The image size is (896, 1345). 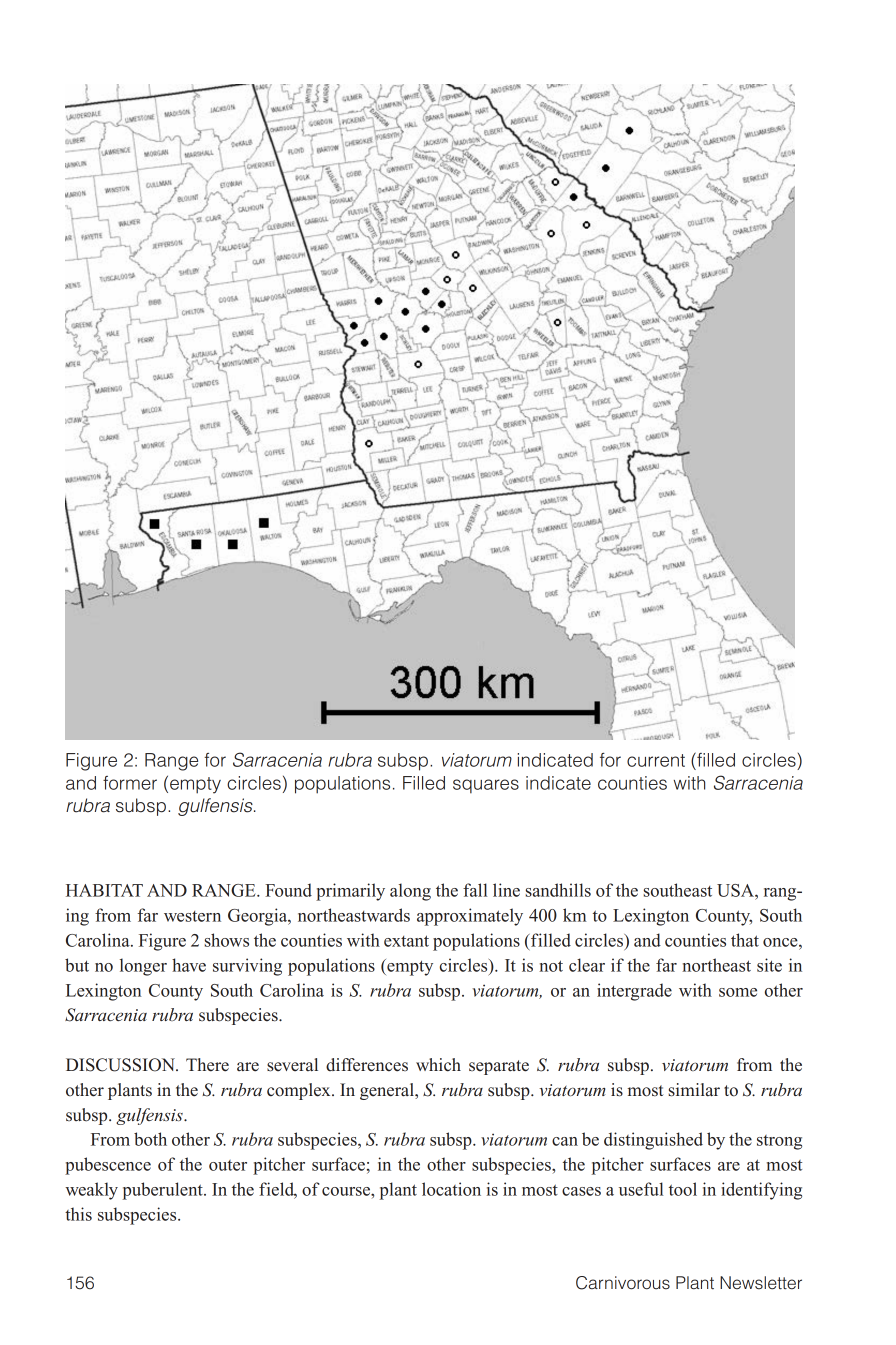 What do you see at coordinates (656, 760) in the image?
I see `current` at bounding box center [656, 760].
